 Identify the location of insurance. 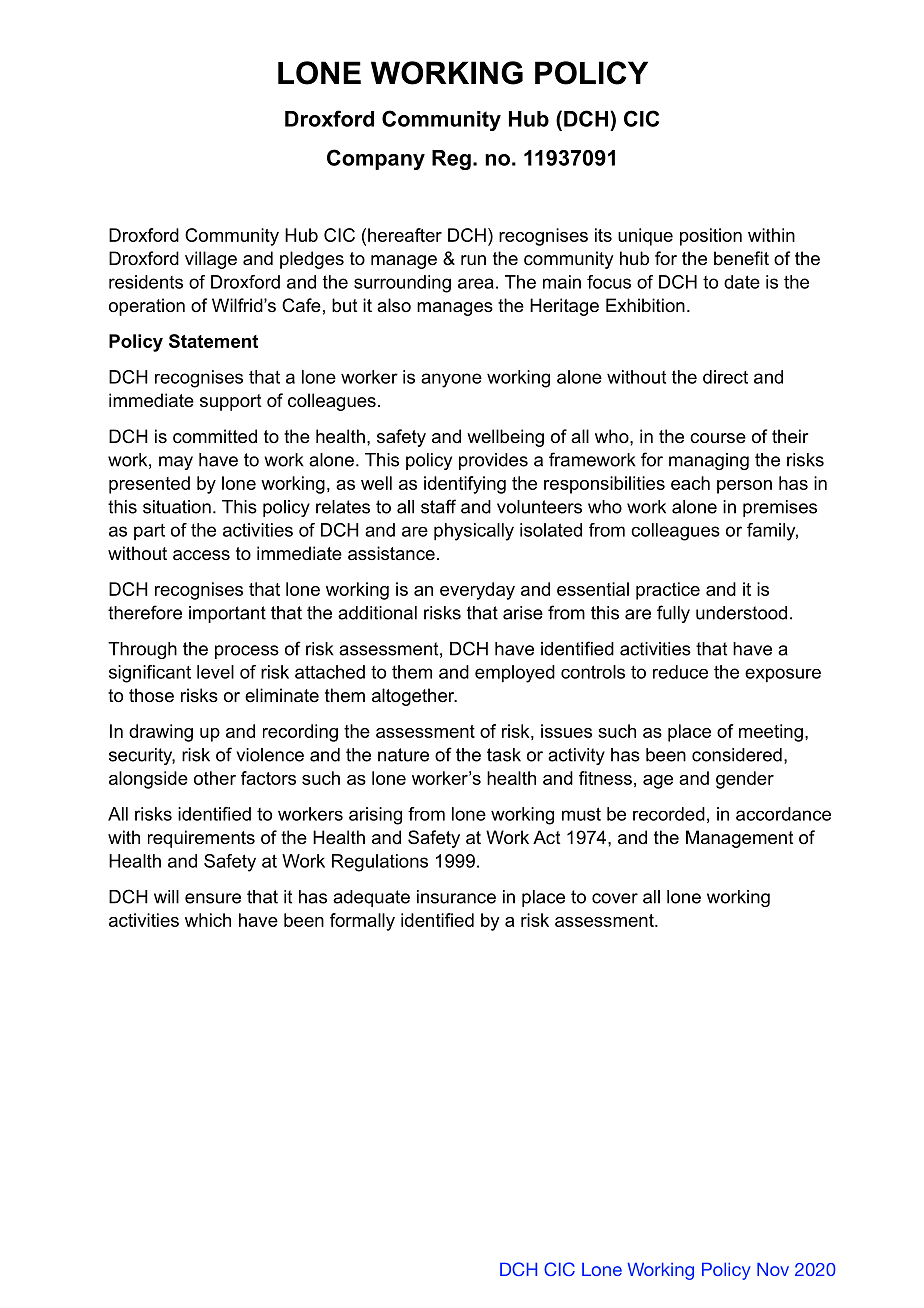
(456, 897).
